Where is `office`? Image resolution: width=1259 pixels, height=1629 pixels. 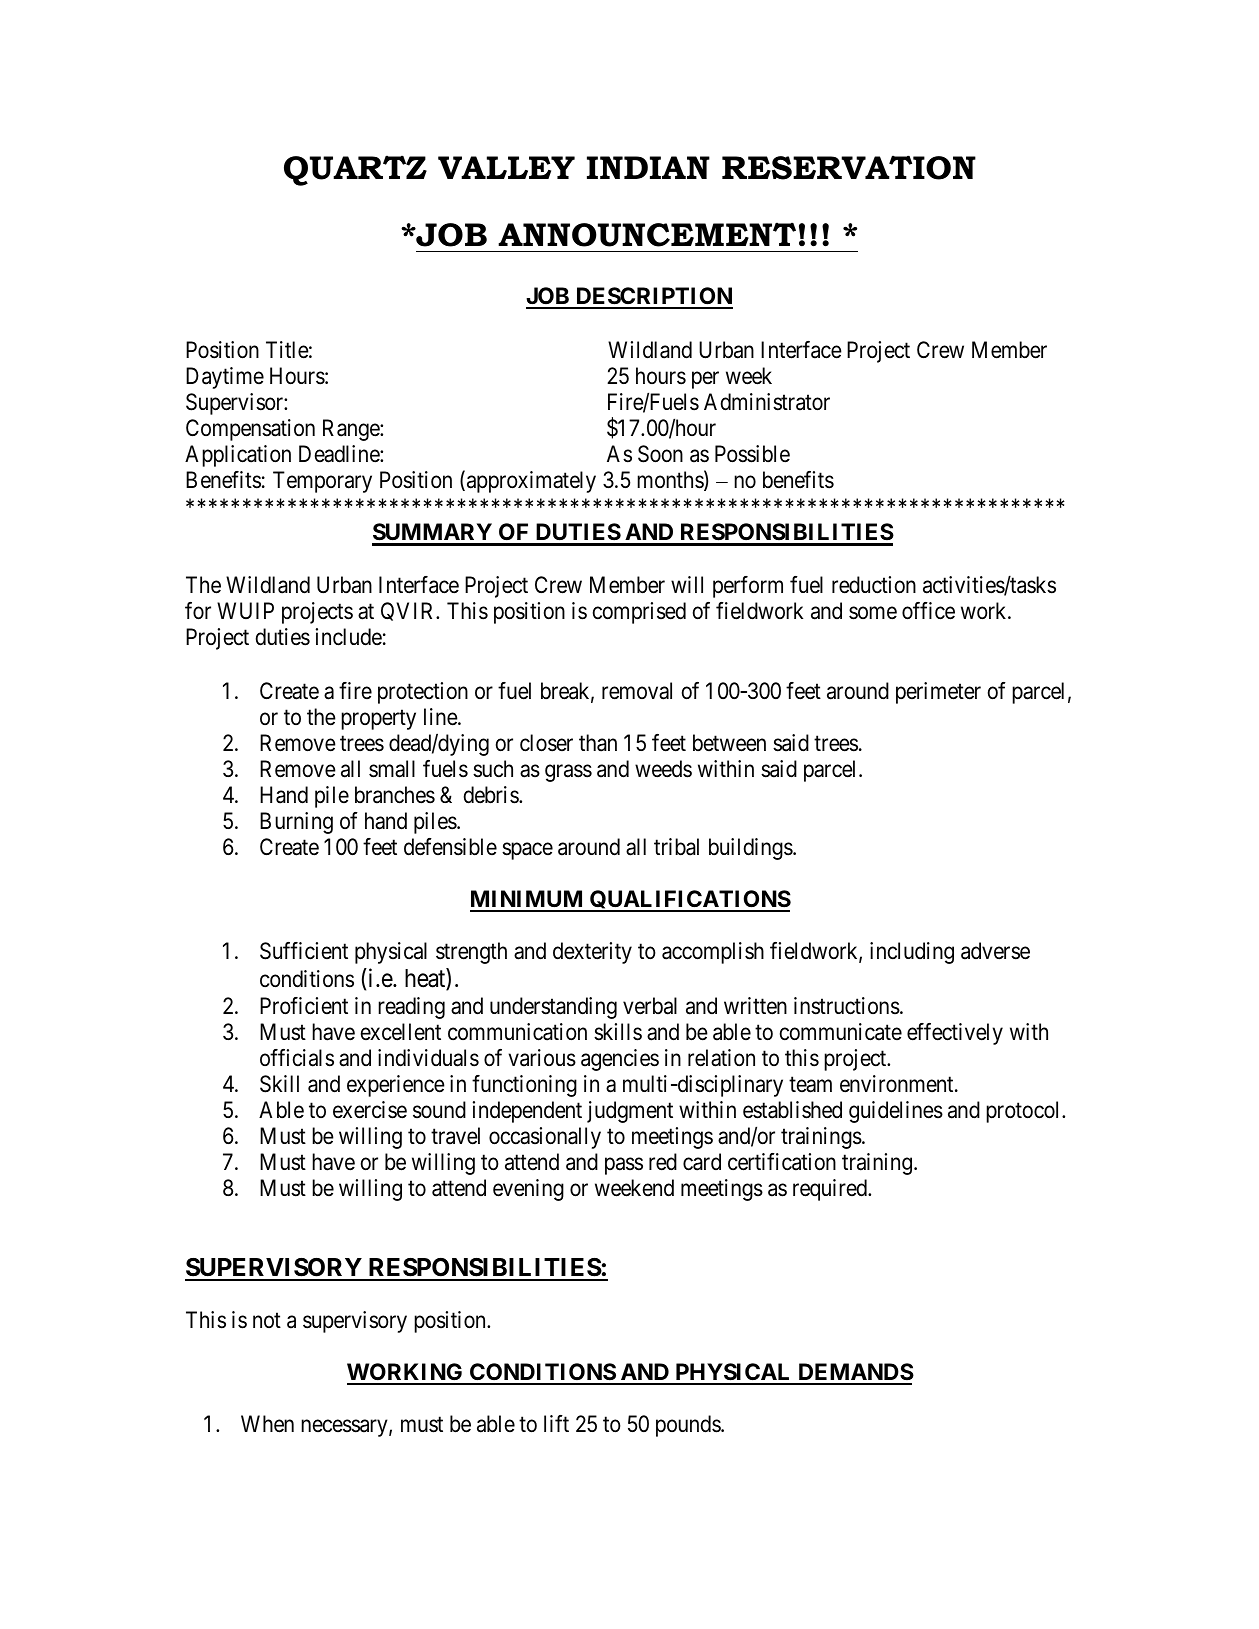
office is located at coordinates (928, 611).
